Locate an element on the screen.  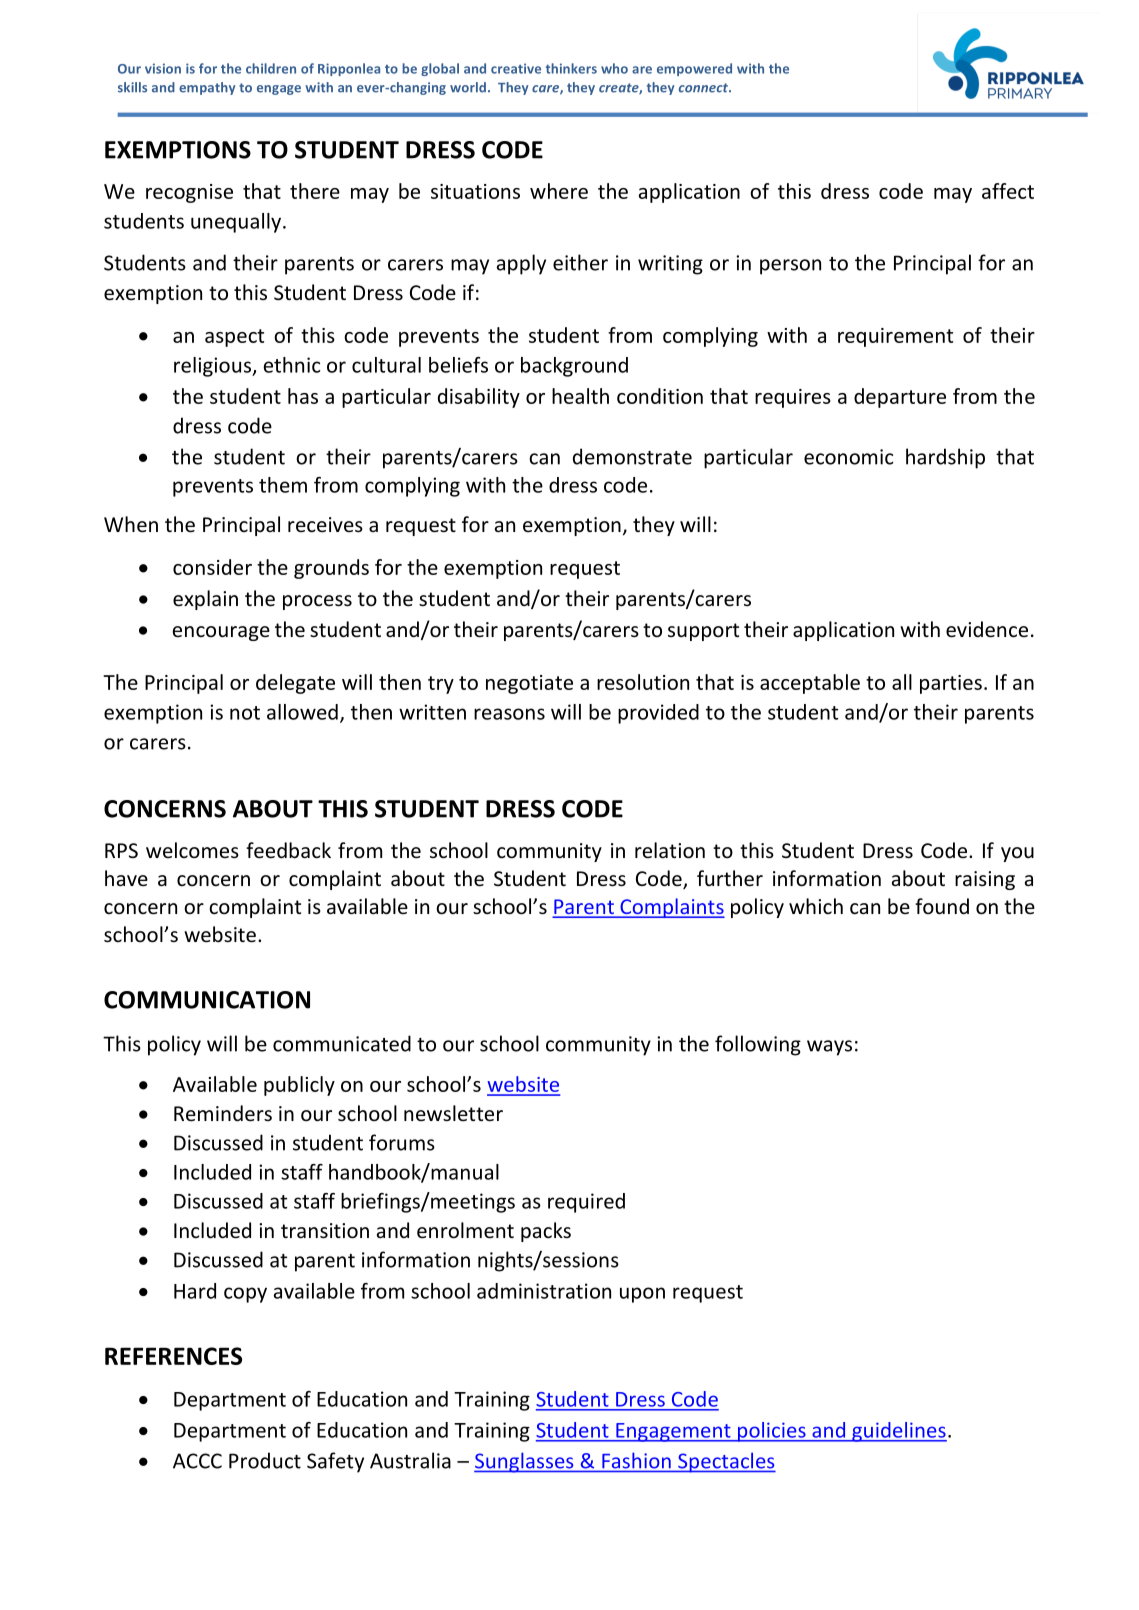
reasons is located at coordinates (509, 714).
